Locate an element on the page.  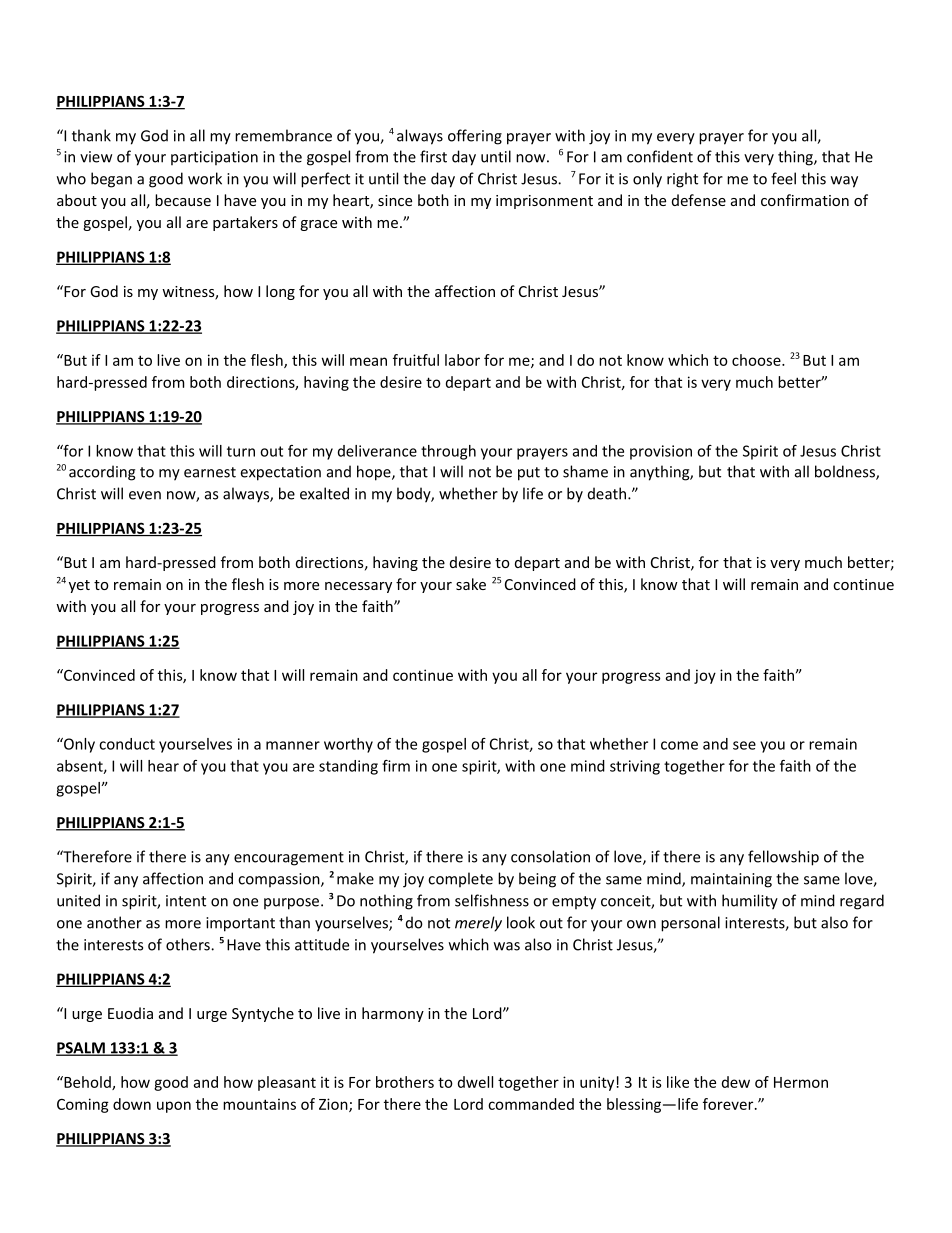
yet is located at coordinates (79, 586).
